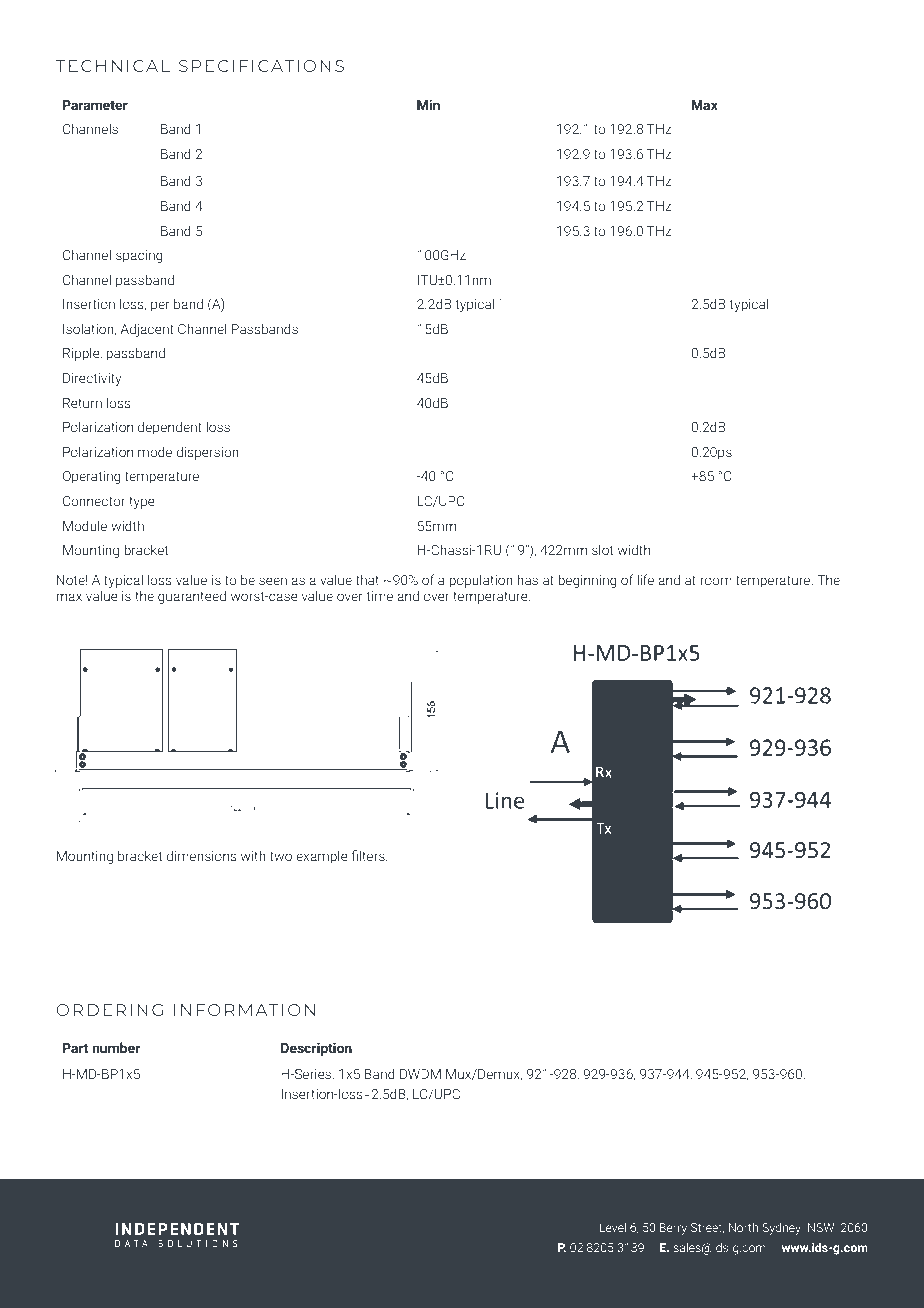 This page has height=1308, width=924. I want to click on Parameter, so click(95, 105).
